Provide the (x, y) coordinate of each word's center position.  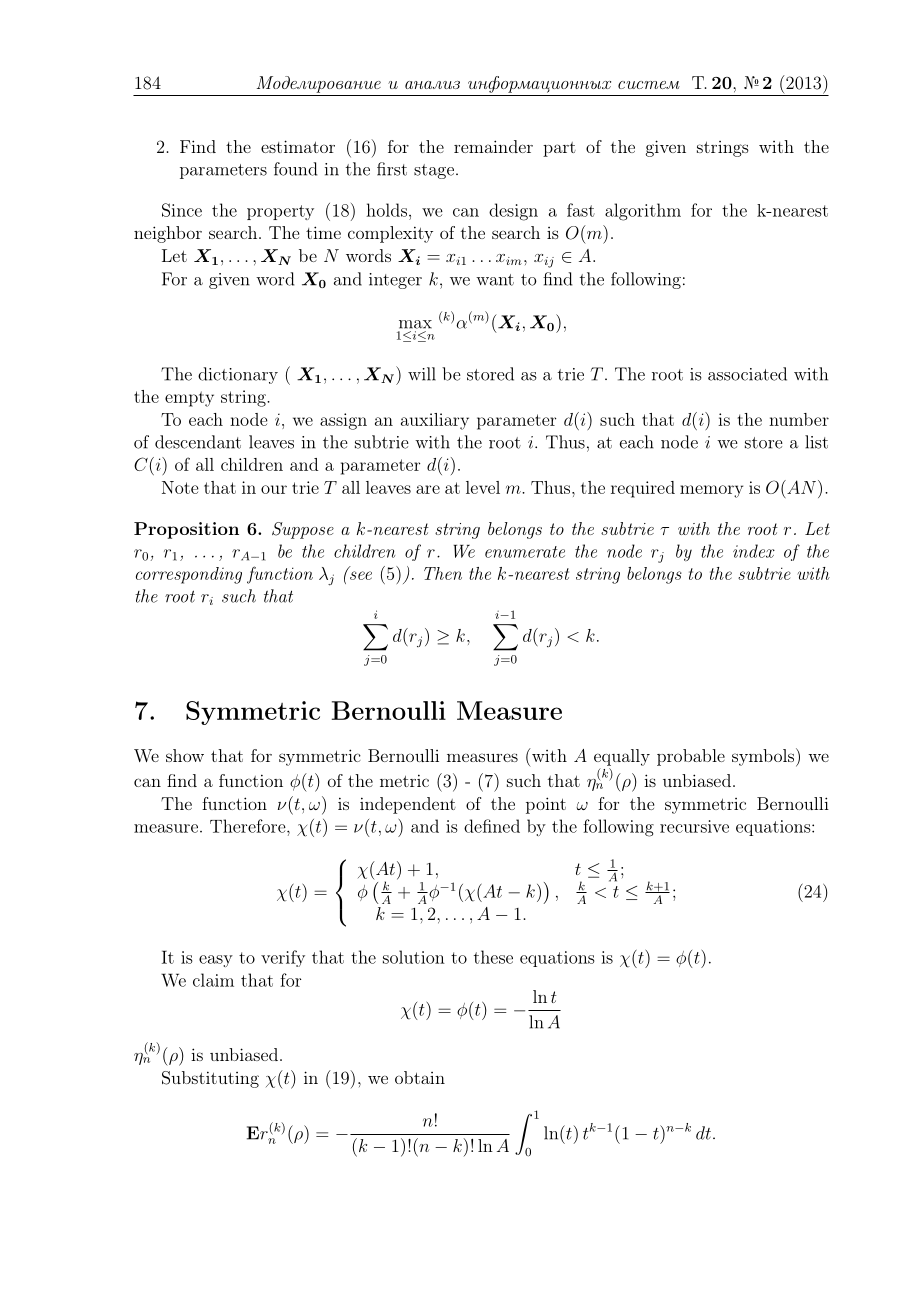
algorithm (643, 212)
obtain (420, 1077)
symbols (763, 757)
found (295, 169)
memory (711, 491)
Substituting (210, 1079)
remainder (493, 146)
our (274, 489)
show (185, 755)
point (546, 805)
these (493, 957)
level (483, 487)
